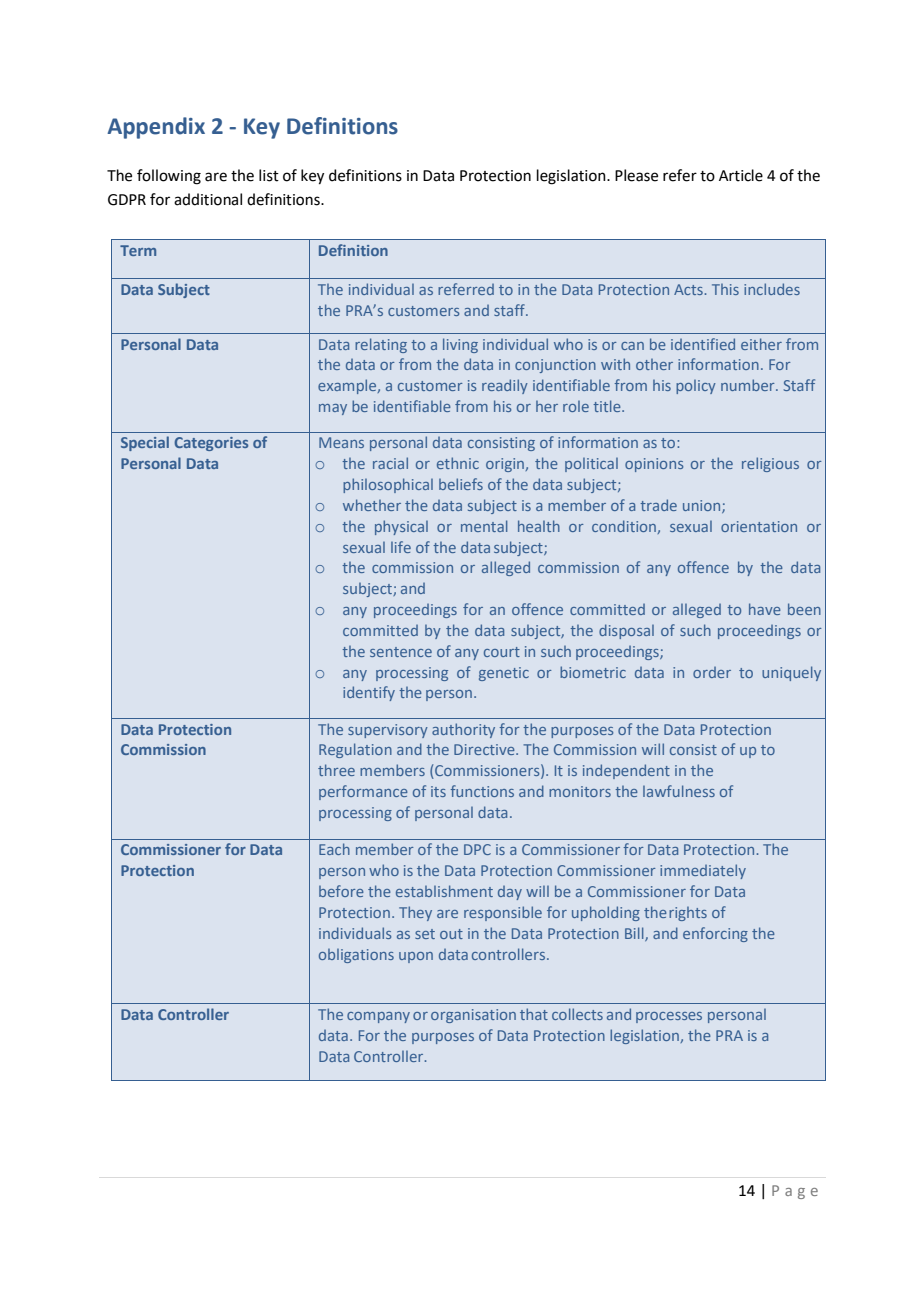  Describe the element at coordinates (703, 344) in the page. I see `identified` at that location.
